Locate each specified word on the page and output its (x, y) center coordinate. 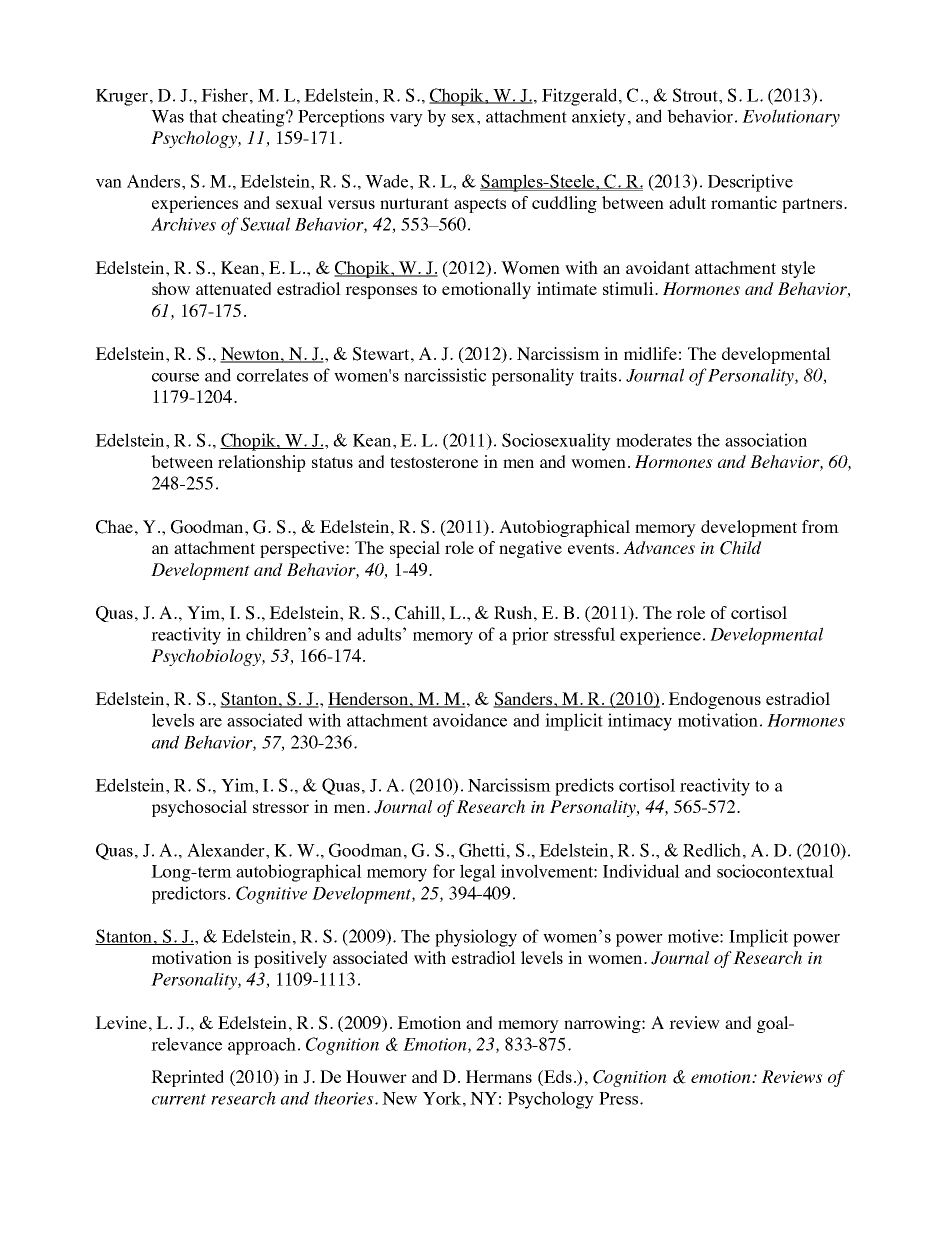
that (203, 116)
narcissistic (445, 375)
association (766, 440)
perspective (303, 549)
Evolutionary (791, 118)
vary (406, 120)
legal (478, 873)
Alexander (227, 850)
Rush (513, 612)
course (175, 377)
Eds (557, 1076)
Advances (659, 547)
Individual (641, 871)
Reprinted (187, 1078)
